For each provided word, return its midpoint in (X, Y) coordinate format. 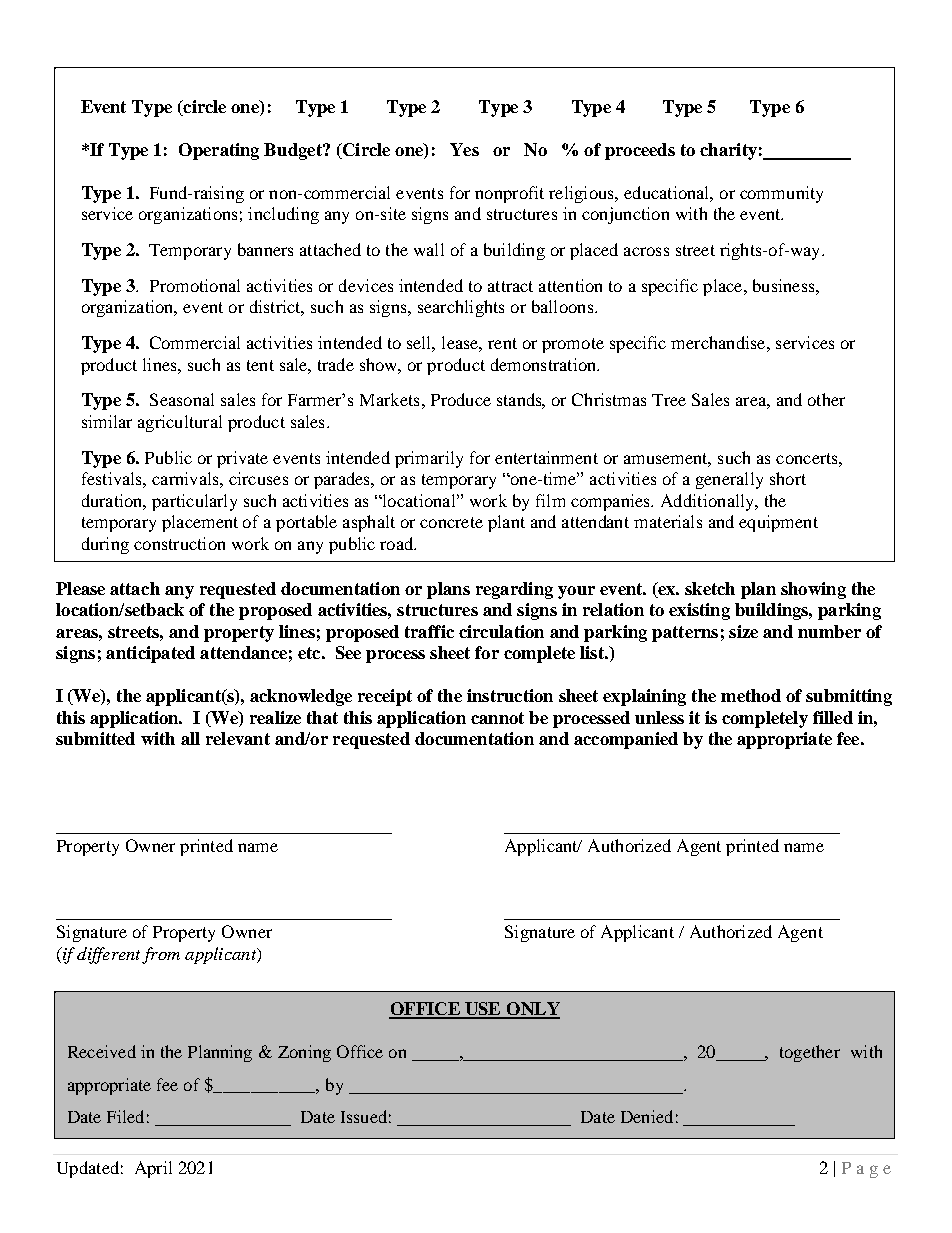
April (153, 1169)
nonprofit (509, 194)
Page (866, 1170)
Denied (647, 1116)
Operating (219, 151)
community (781, 194)
